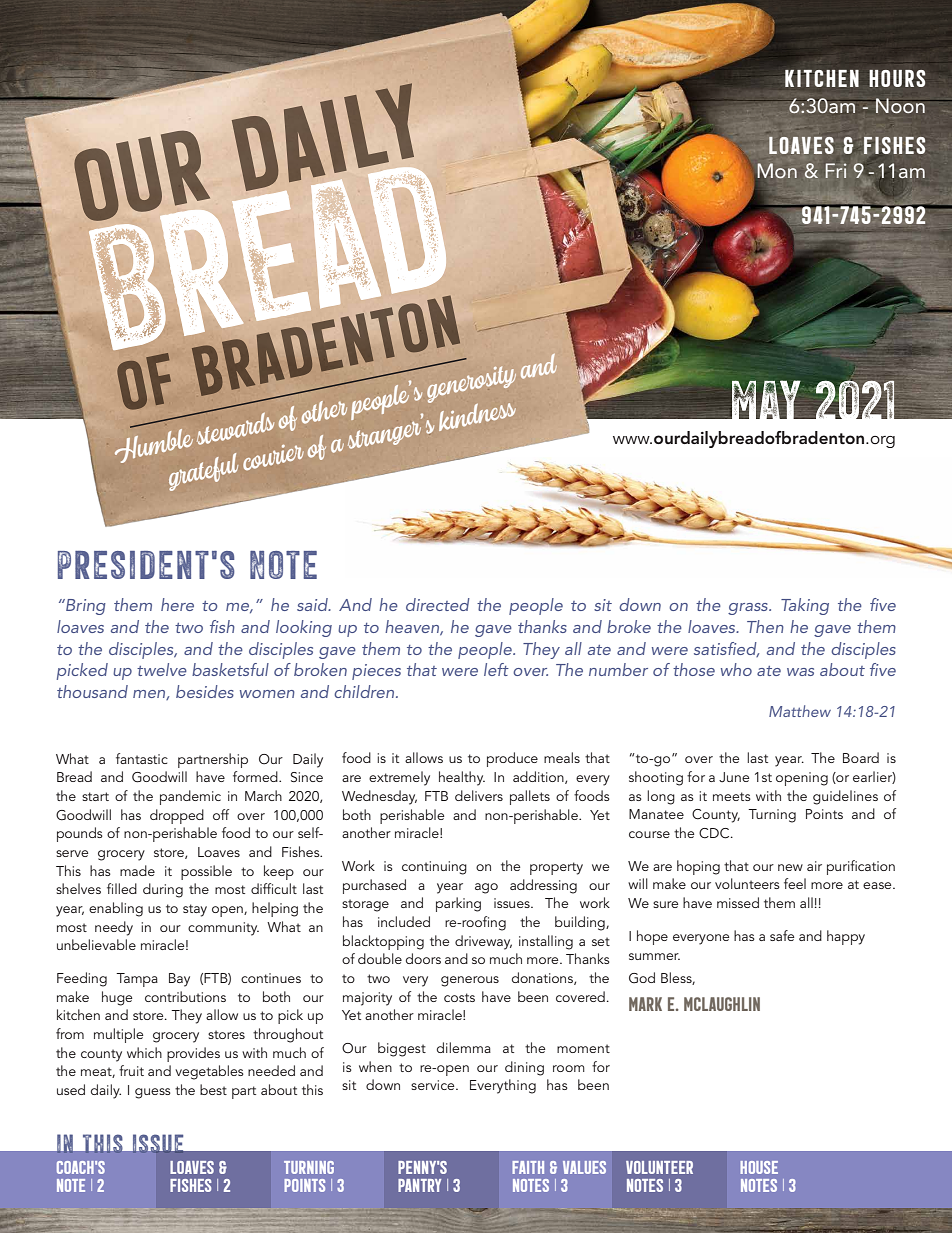  What do you see at coordinates (776, 172) in the image?
I see `Mon` at bounding box center [776, 172].
